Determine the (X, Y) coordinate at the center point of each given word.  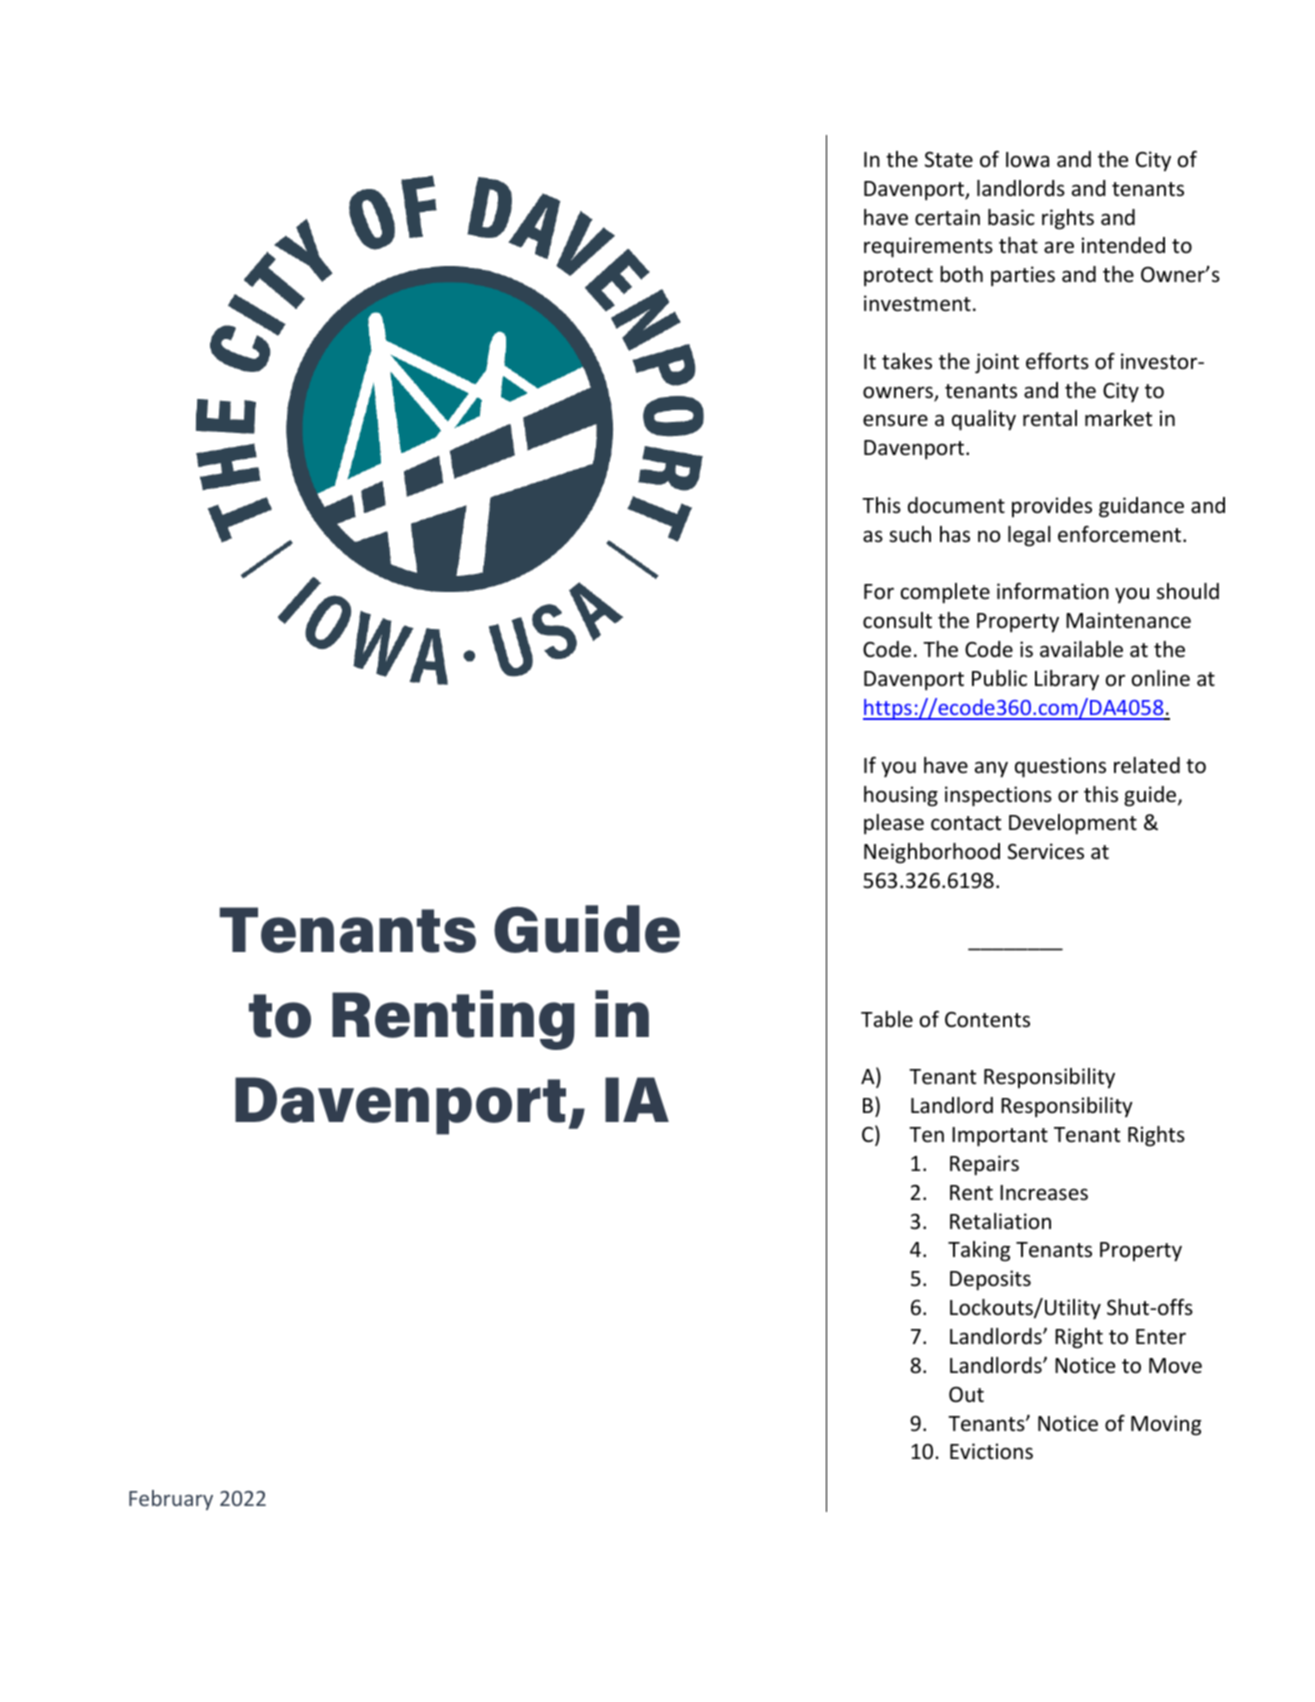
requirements (928, 247)
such (910, 534)
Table (887, 1019)
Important (1000, 1137)
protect (898, 277)
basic (1011, 217)
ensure (895, 420)
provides (1052, 507)
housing (901, 796)
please (894, 824)
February (171, 1500)
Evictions (991, 1451)
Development (1073, 824)
